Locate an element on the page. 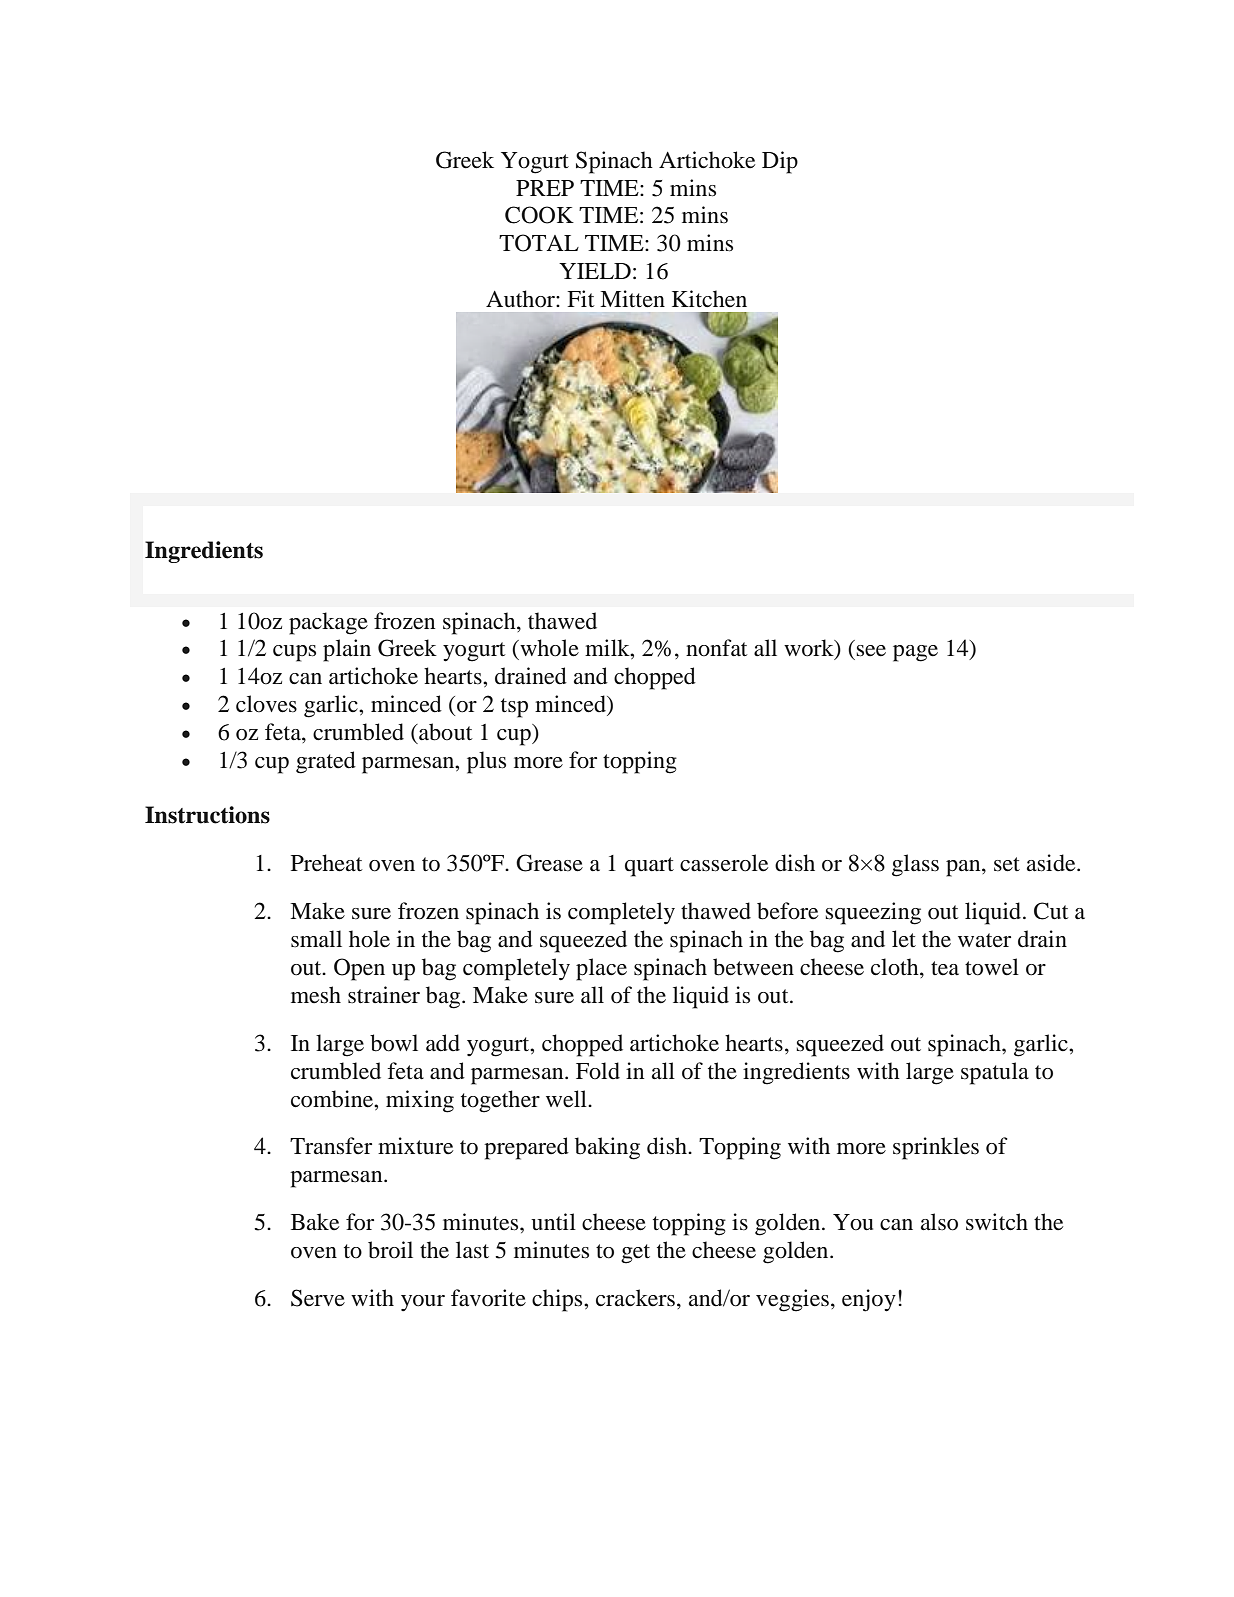  COOK is located at coordinates (539, 215).
